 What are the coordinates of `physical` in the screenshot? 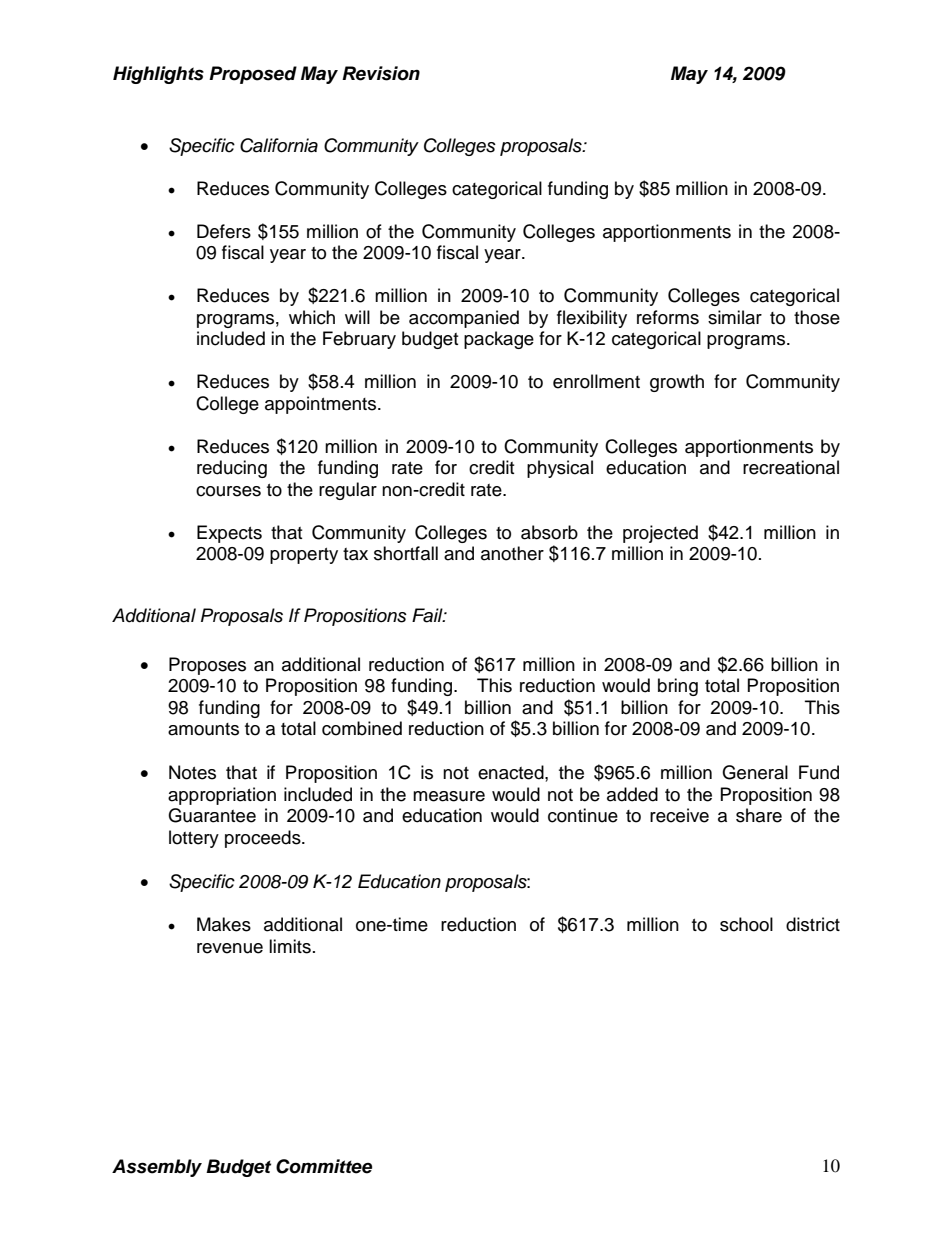 It's located at (560, 469).
